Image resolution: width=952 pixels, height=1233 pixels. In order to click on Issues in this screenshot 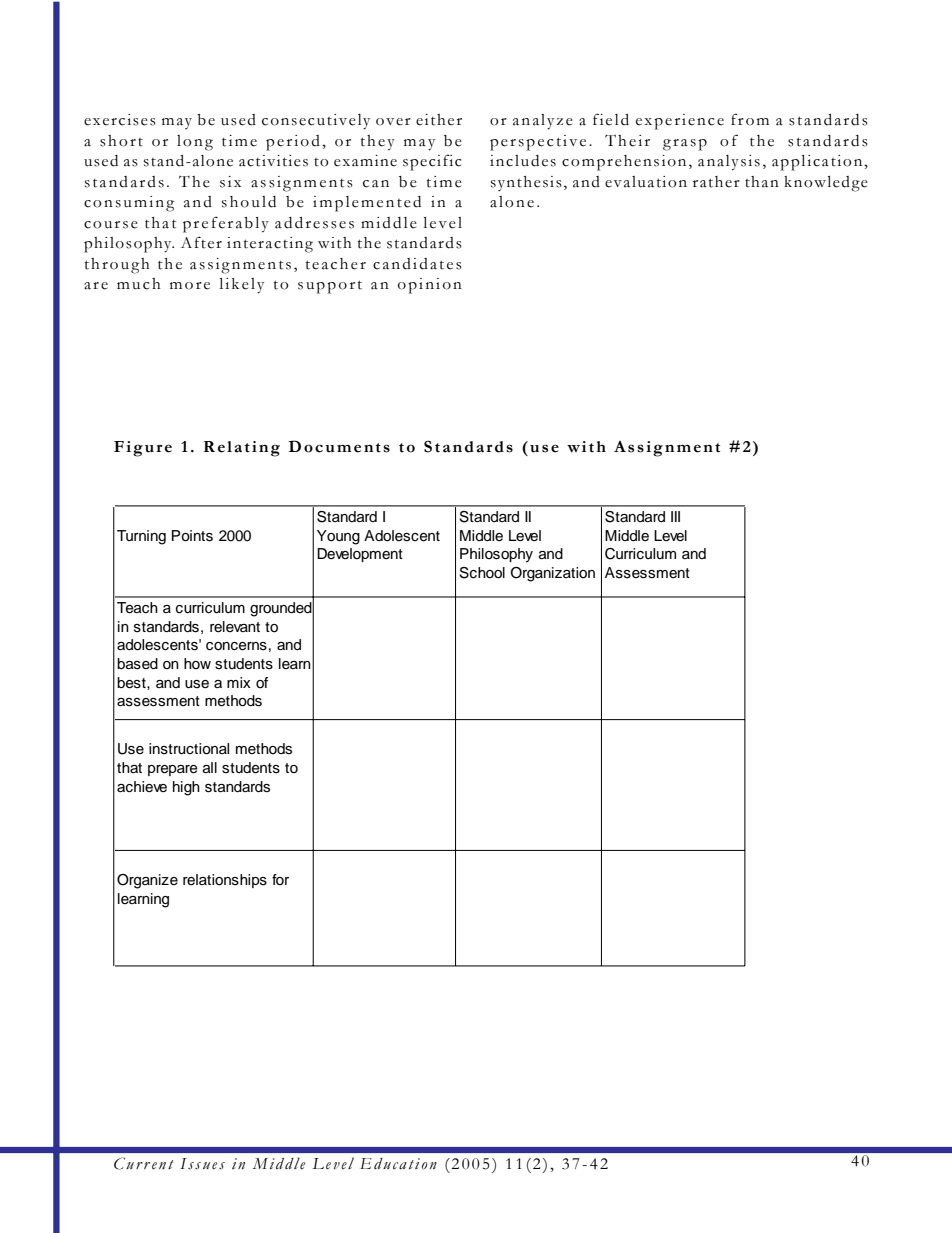, I will do `click(202, 1164)`.
